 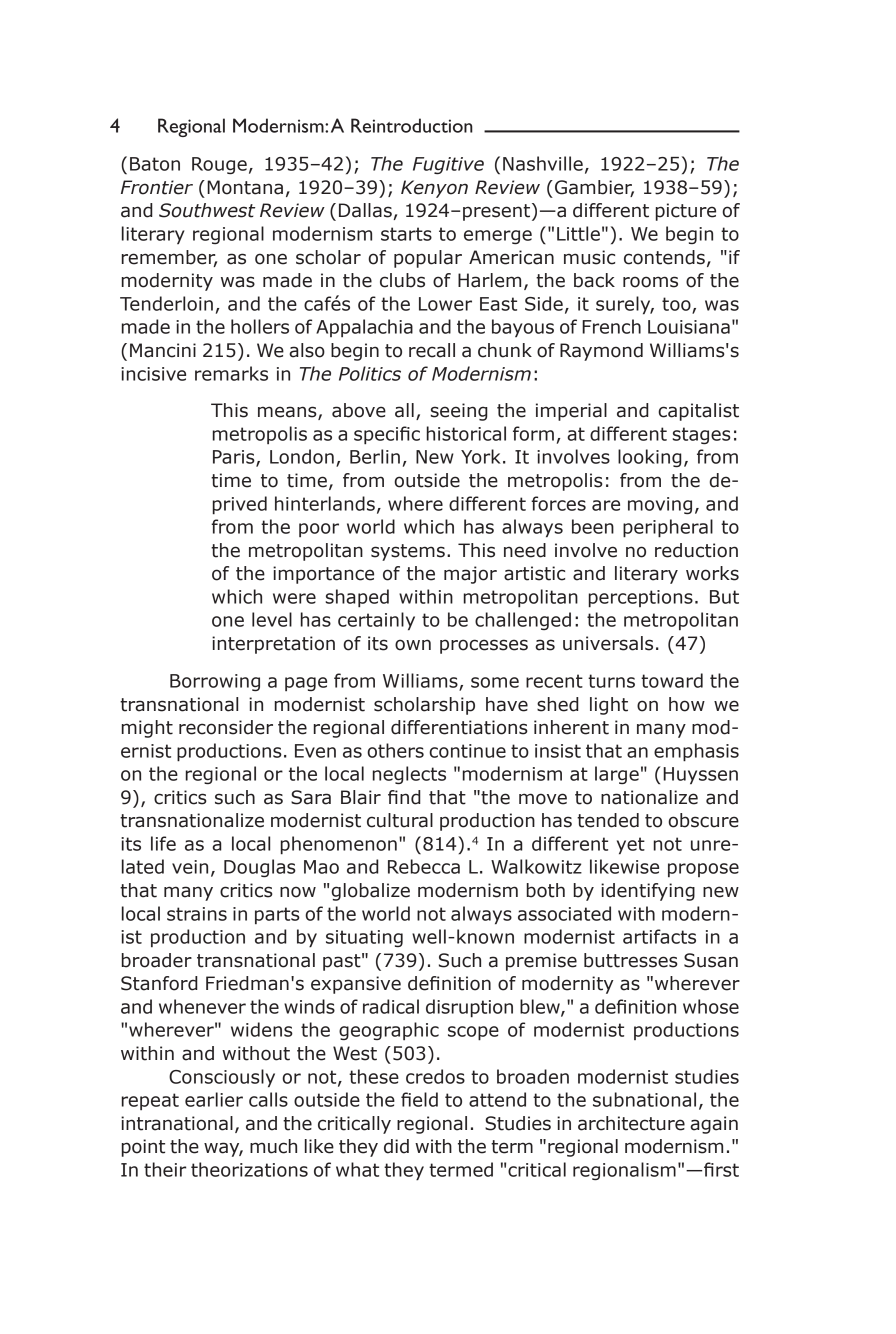 I want to click on picture, so click(x=686, y=212).
